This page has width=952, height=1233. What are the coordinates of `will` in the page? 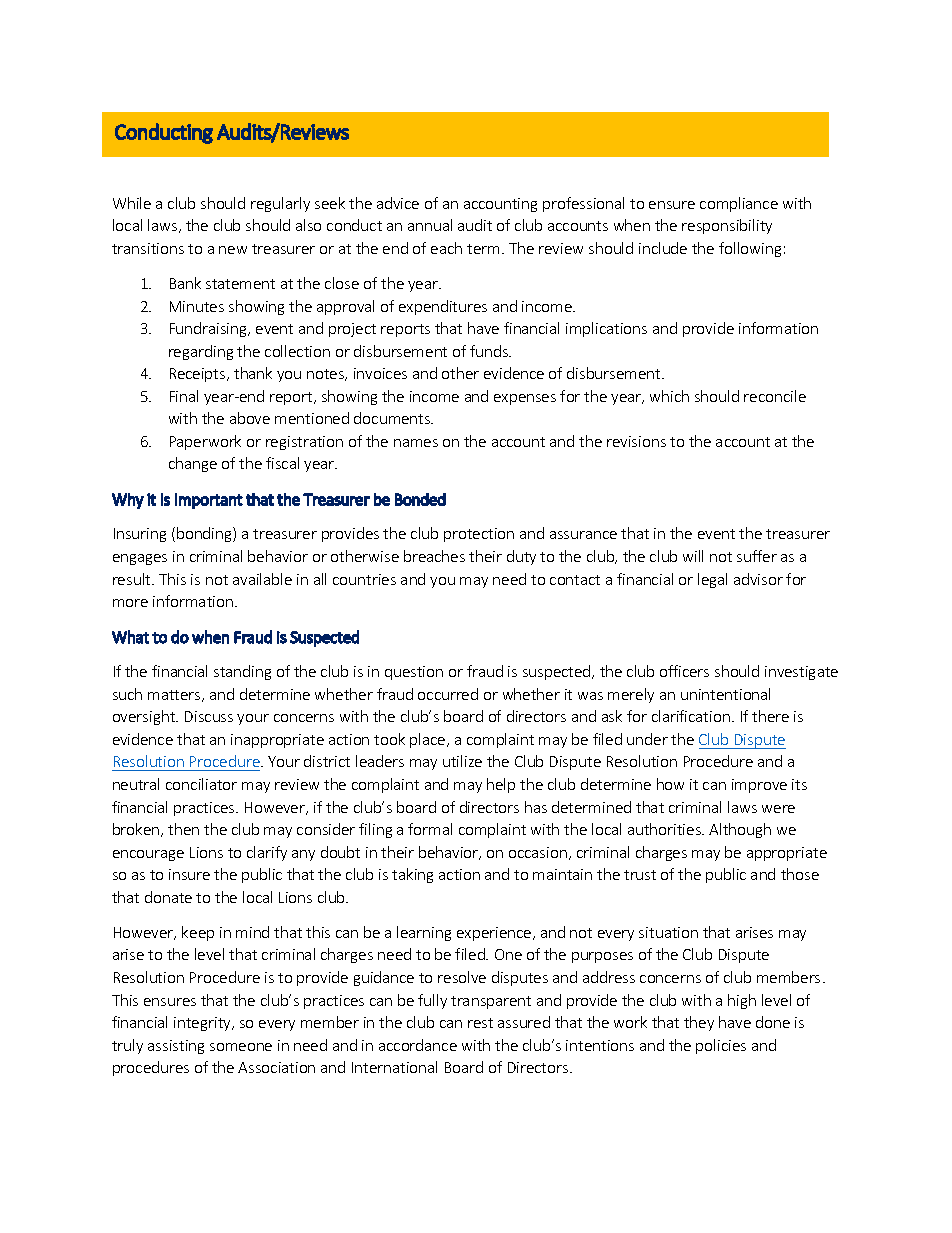 It's located at (693, 556).
